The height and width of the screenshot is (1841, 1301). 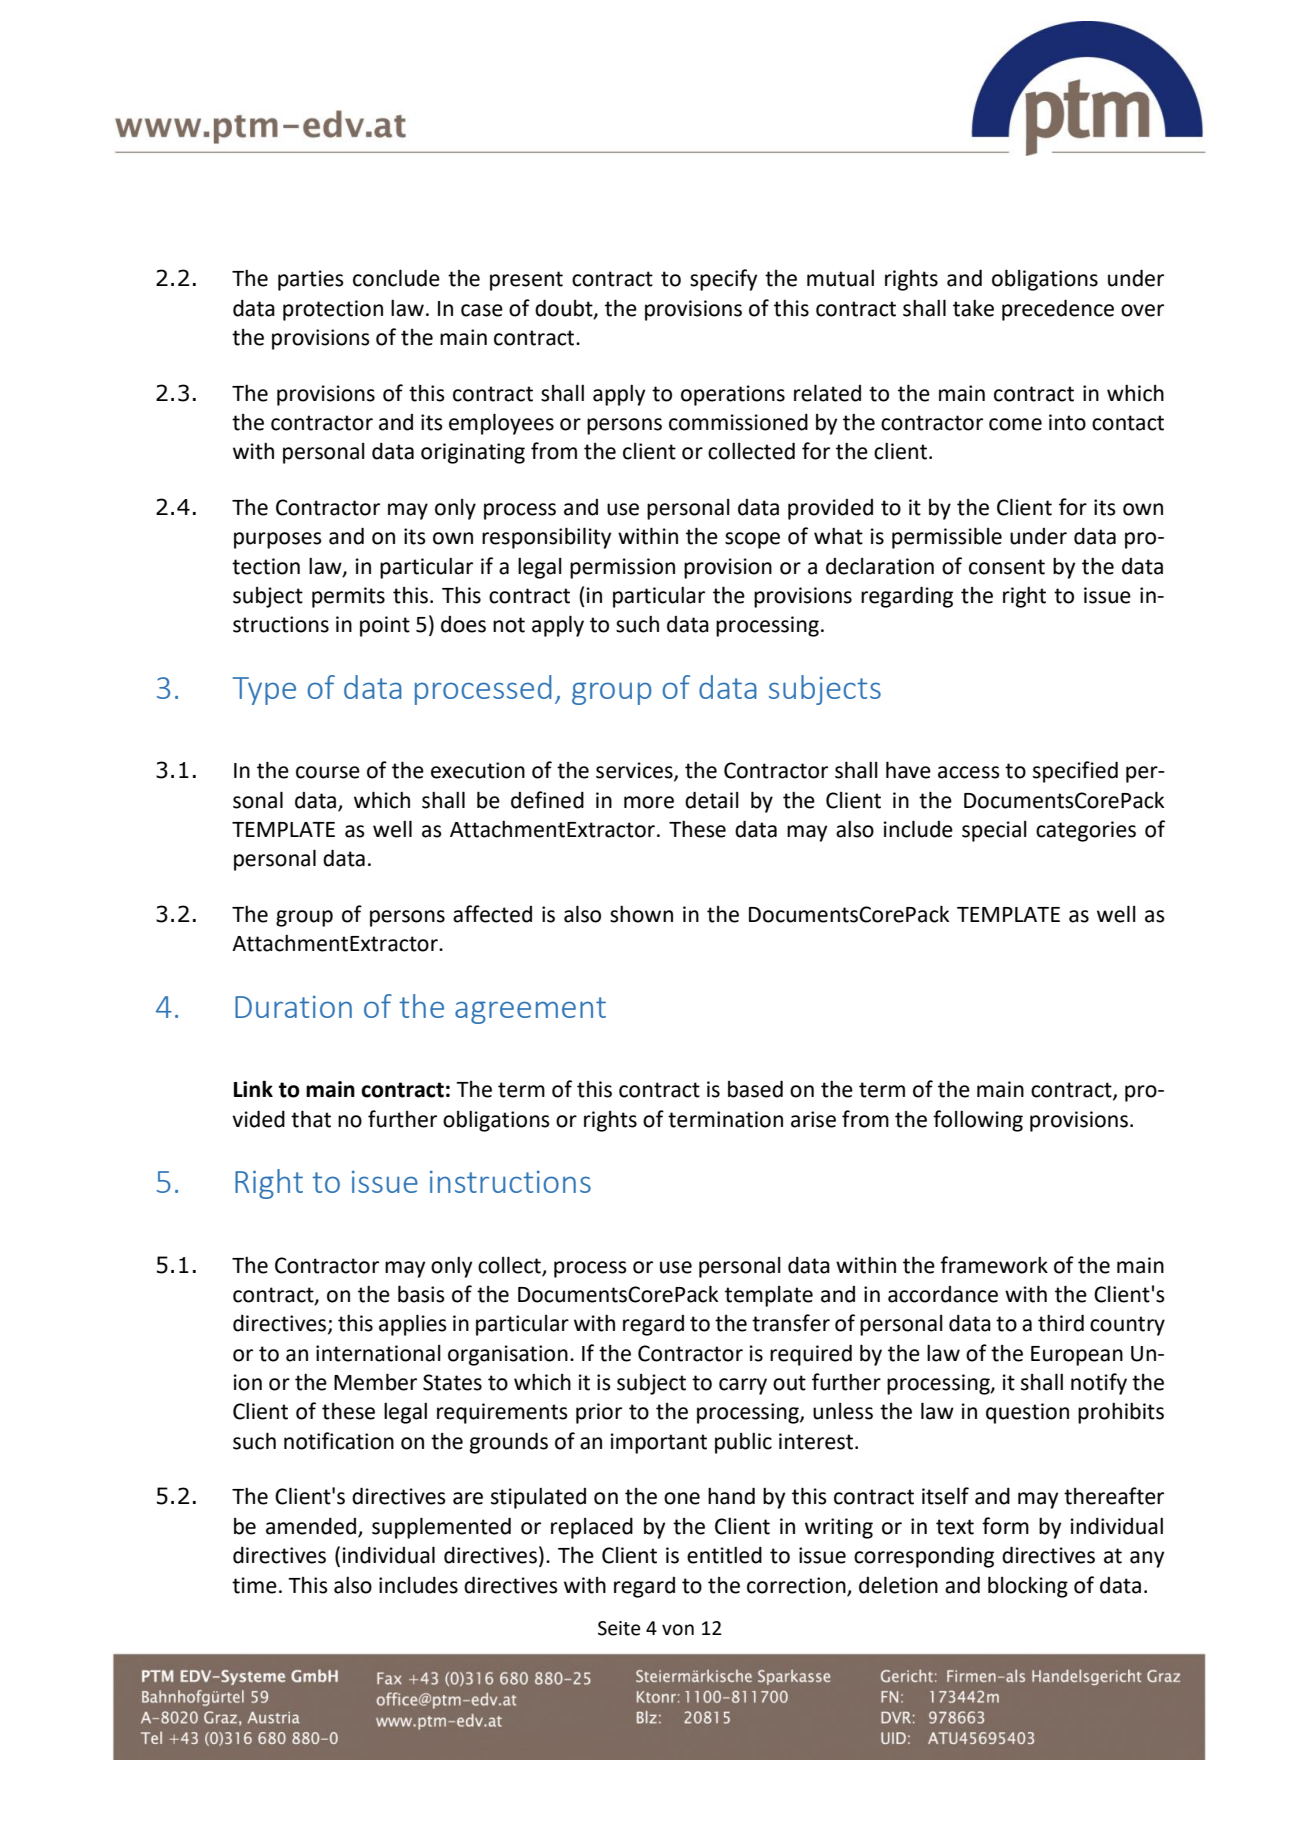 What do you see at coordinates (641, 914) in the screenshot?
I see `shown` at bounding box center [641, 914].
